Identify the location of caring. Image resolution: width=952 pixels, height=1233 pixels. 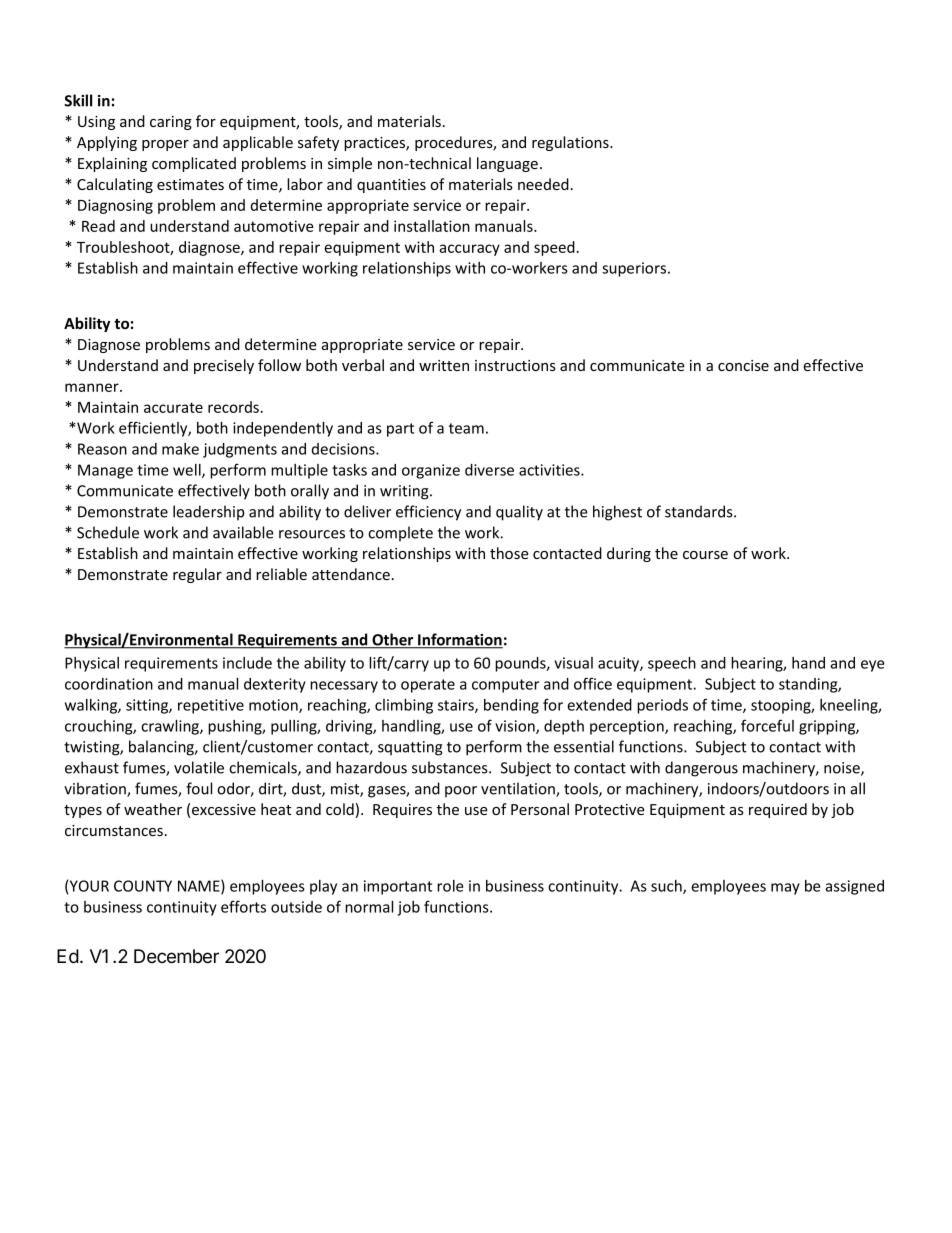
(171, 123).
